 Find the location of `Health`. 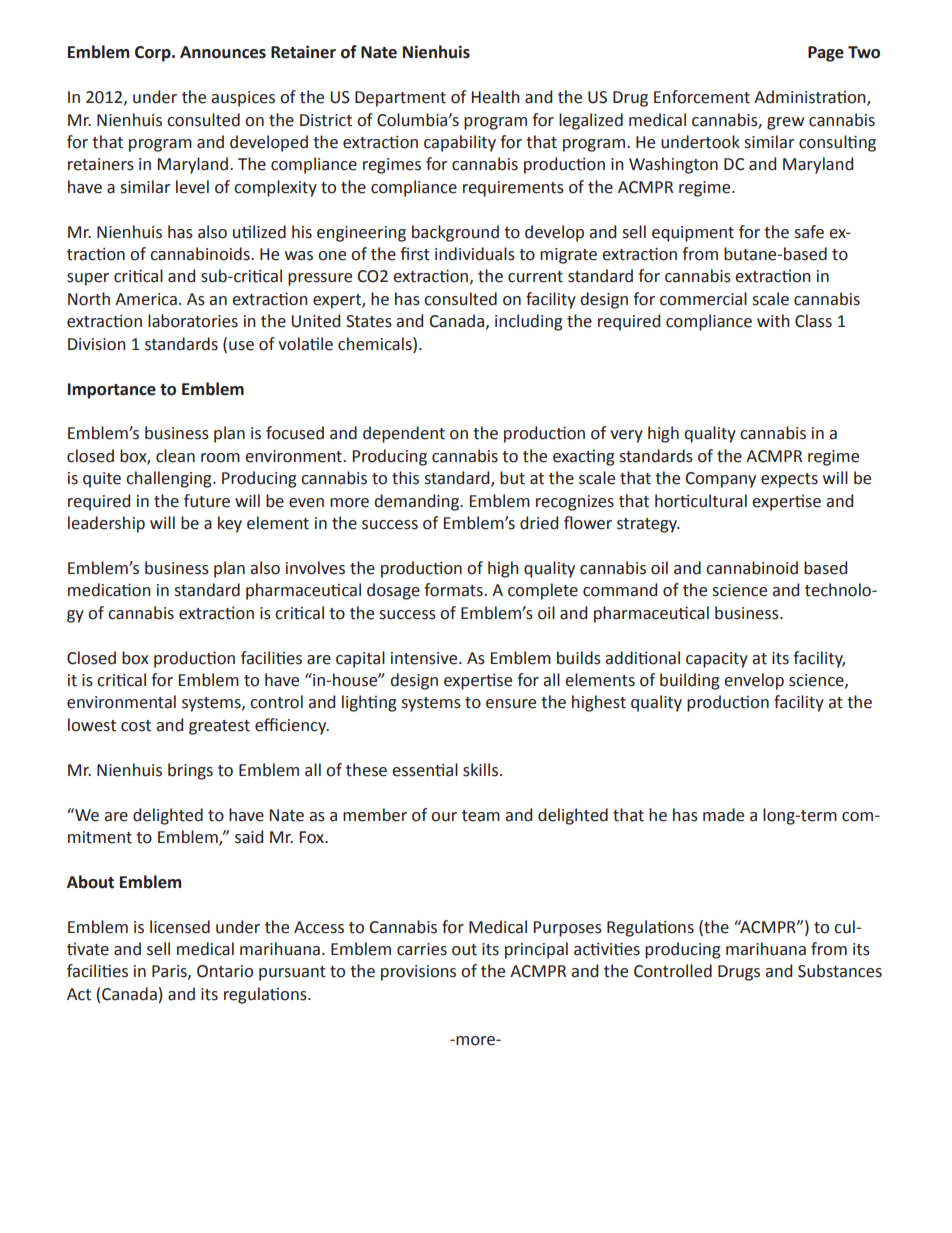

Health is located at coordinates (496, 97).
